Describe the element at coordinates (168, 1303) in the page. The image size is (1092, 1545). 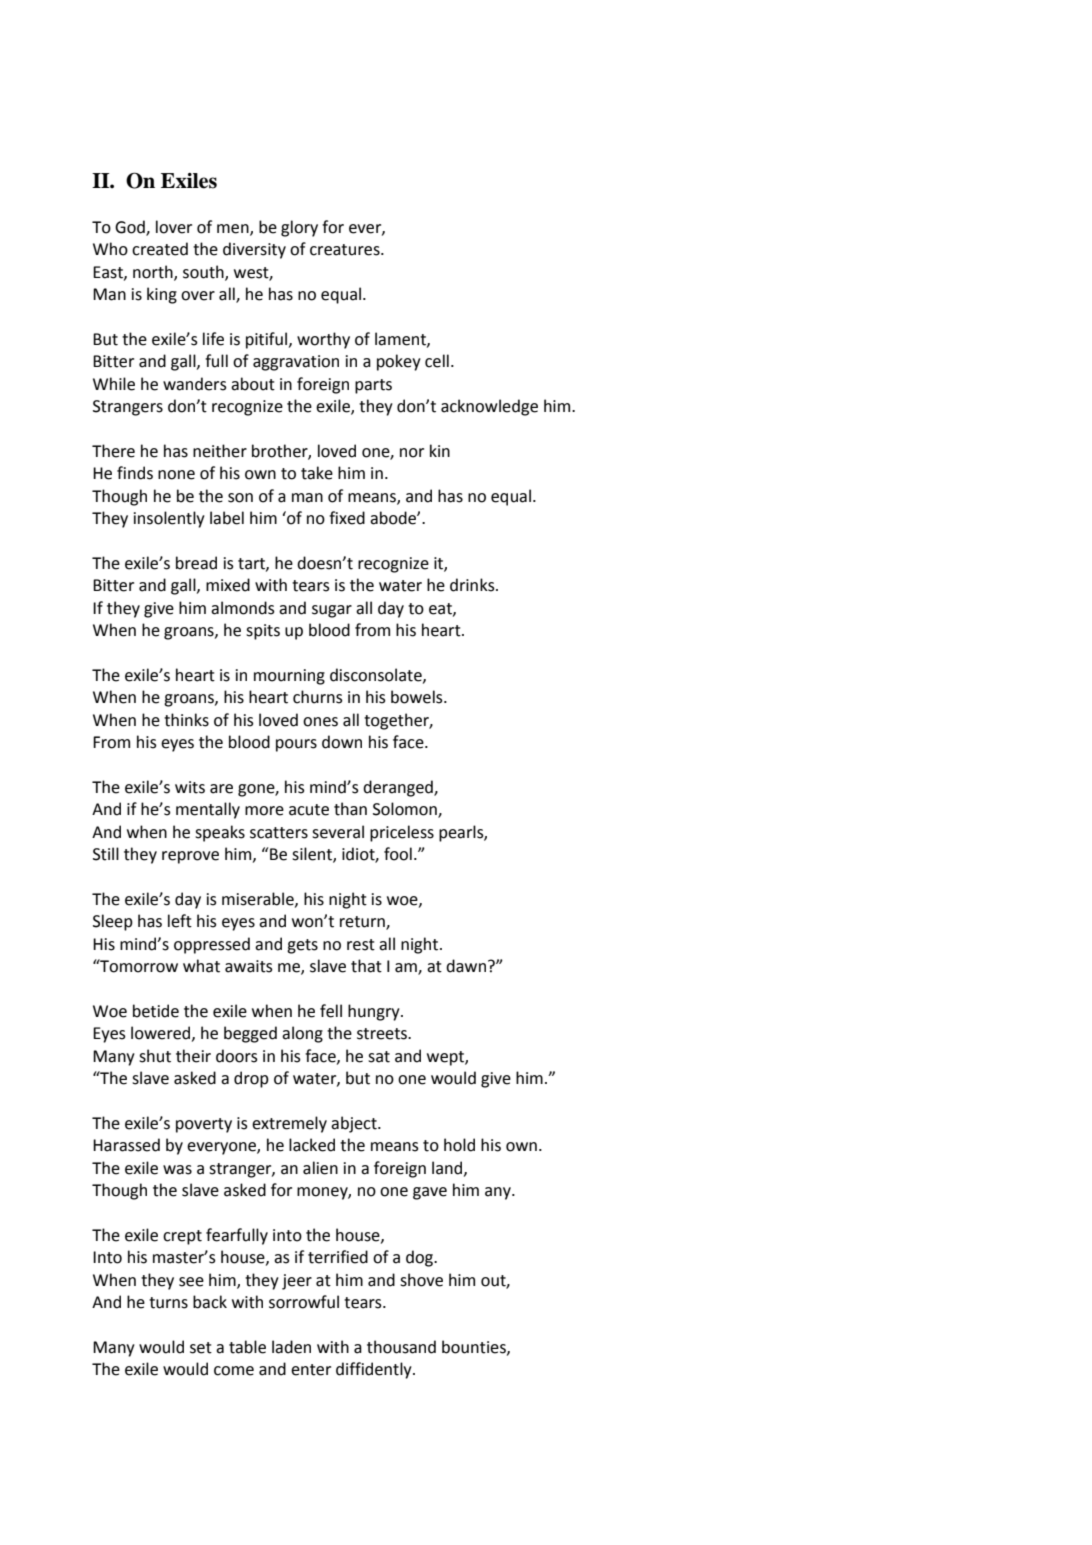
I see `turns` at that location.
